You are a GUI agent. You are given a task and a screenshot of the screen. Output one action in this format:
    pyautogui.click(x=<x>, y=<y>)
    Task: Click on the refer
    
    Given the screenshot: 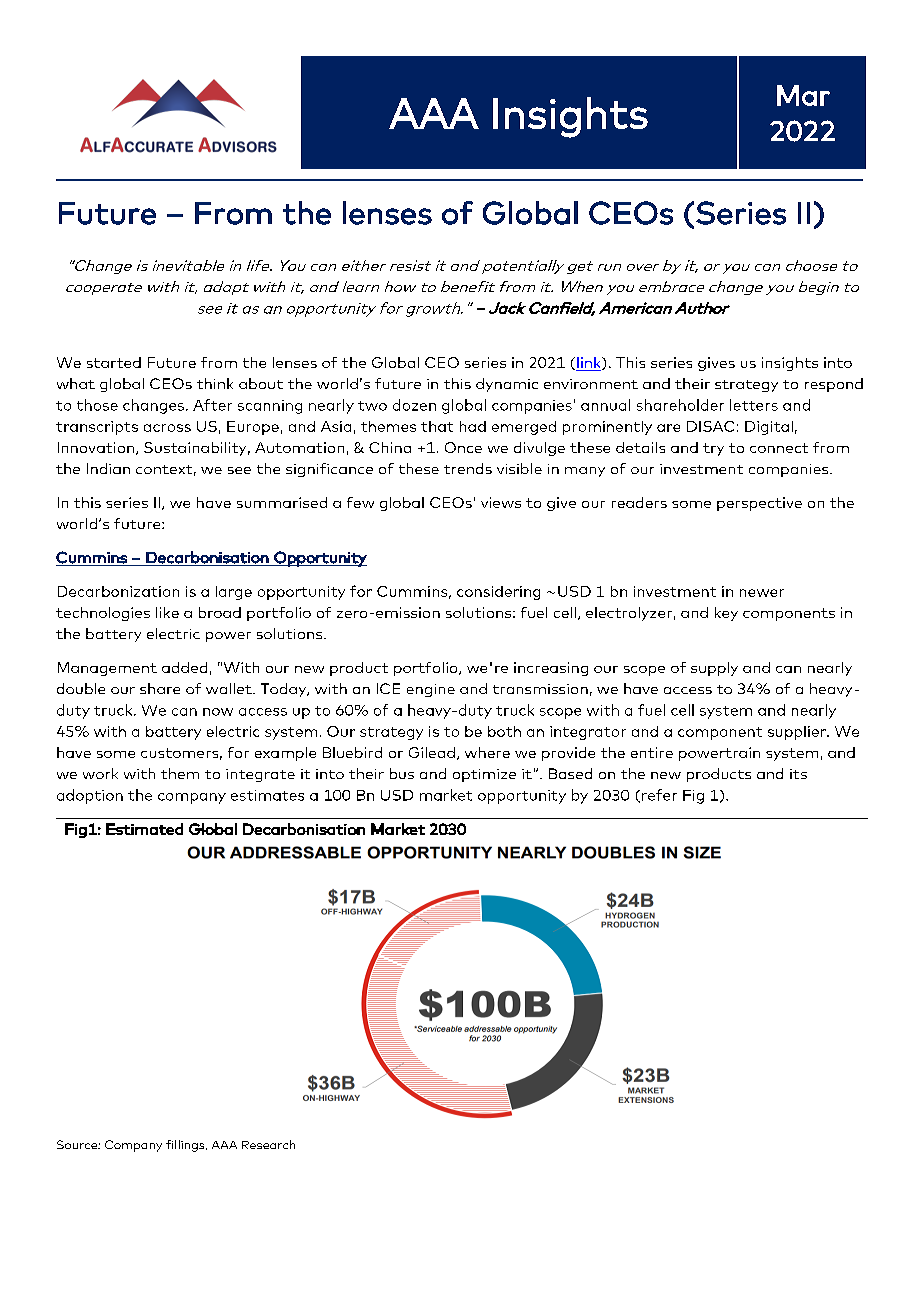 What is the action you would take?
    pyautogui.click(x=659, y=795)
